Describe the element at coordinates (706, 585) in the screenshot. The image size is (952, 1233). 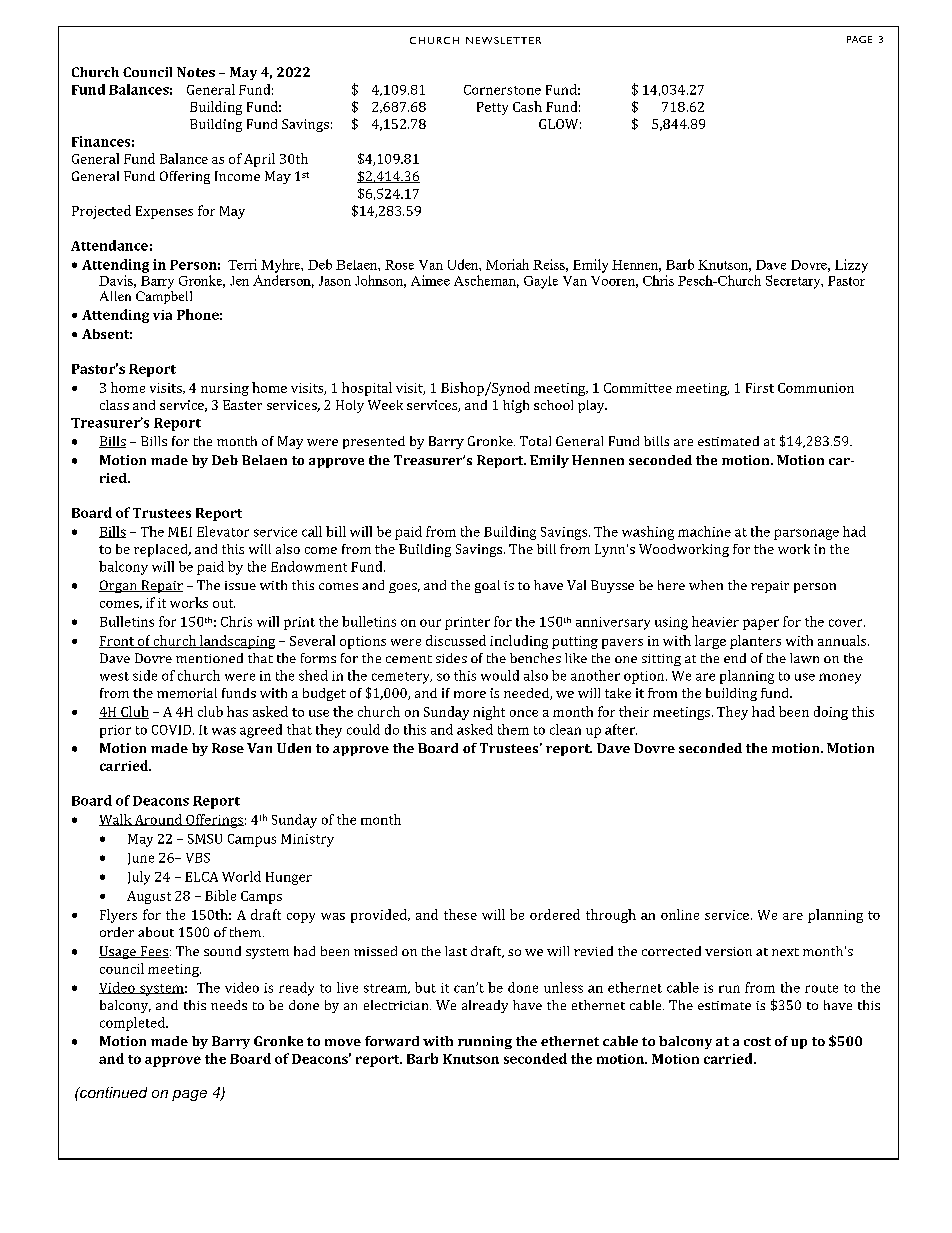
I see `when` at that location.
